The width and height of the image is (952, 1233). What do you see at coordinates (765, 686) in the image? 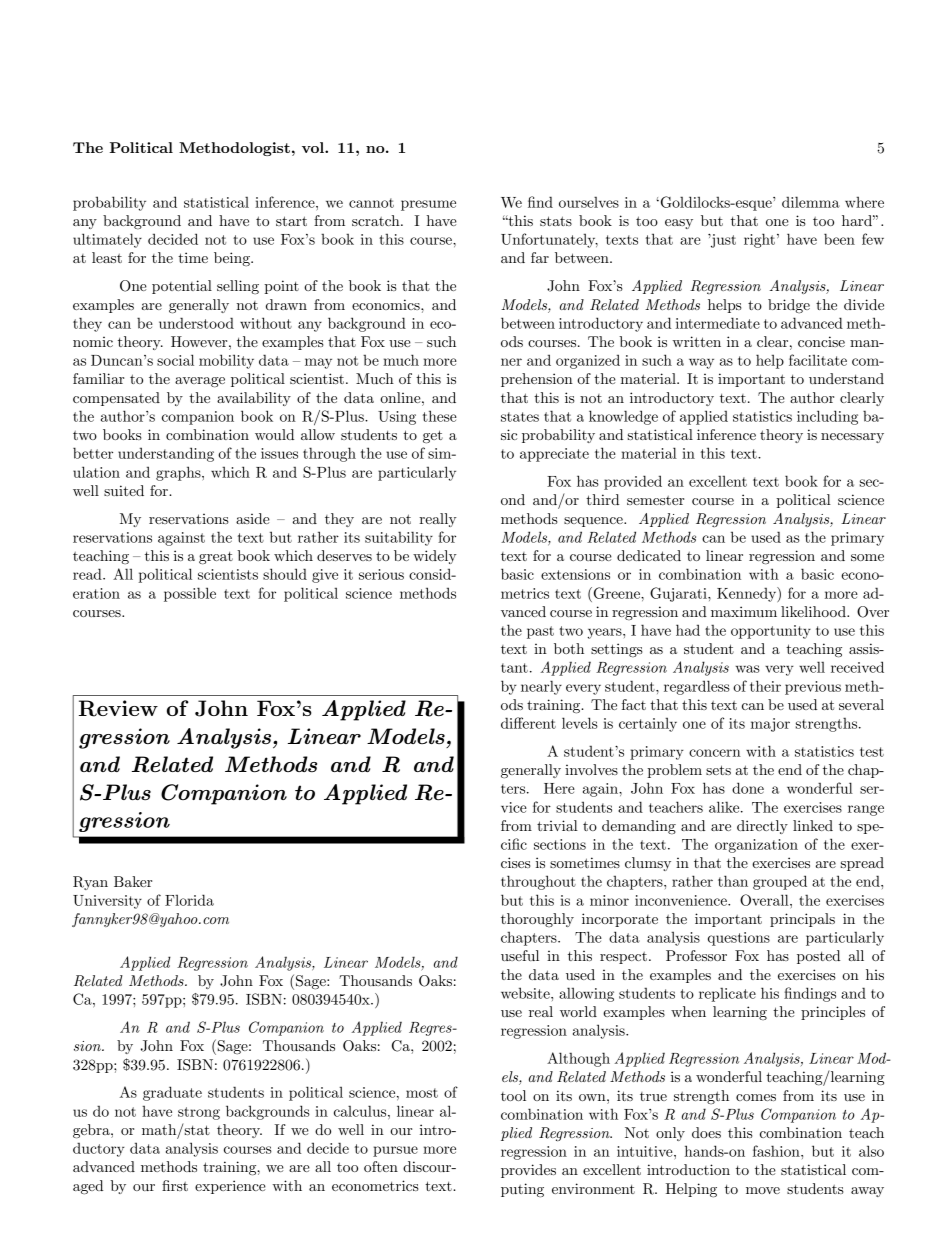
I see `their` at bounding box center [765, 686].
